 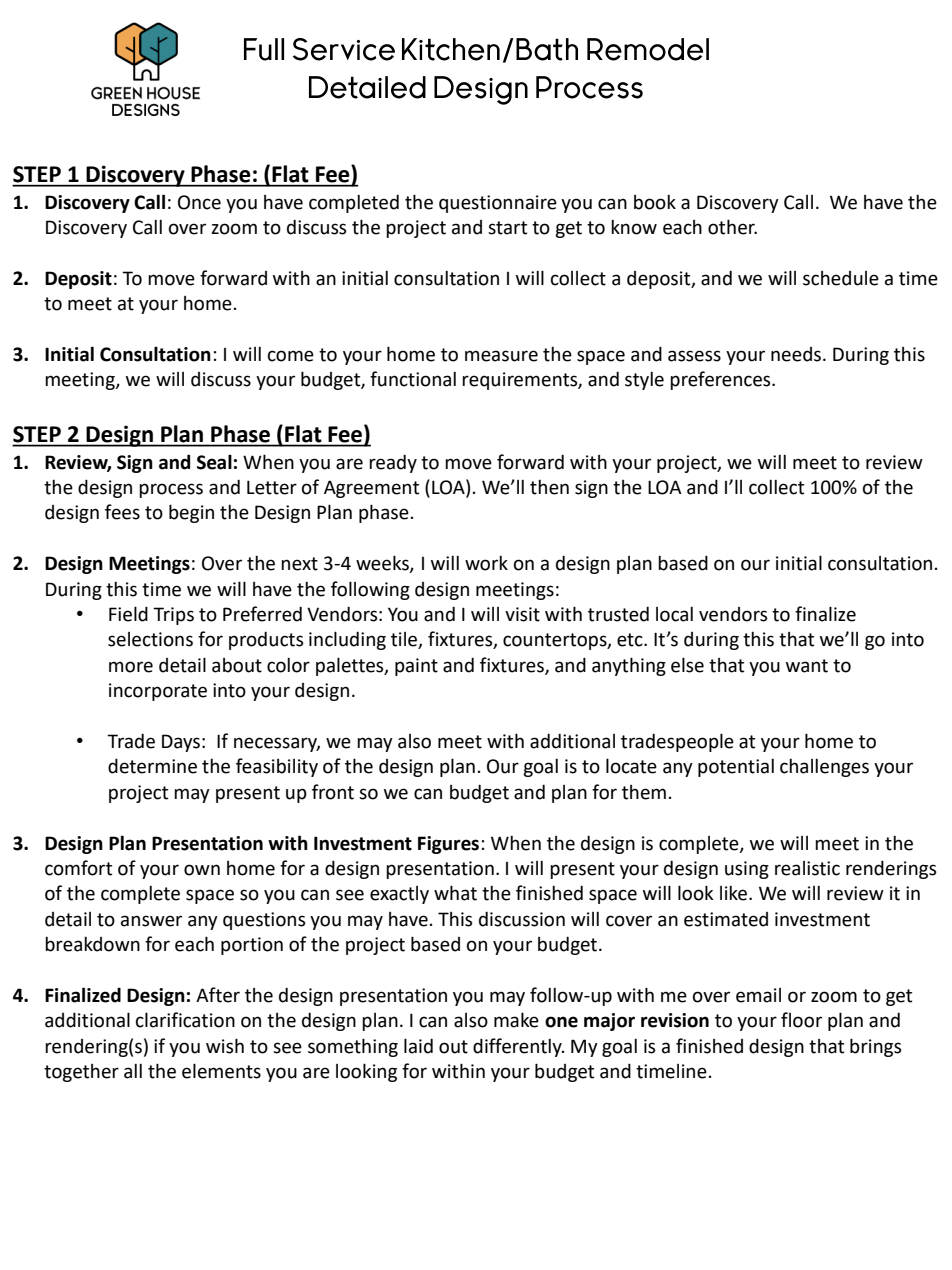 I want to click on start, so click(x=507, y=228).
